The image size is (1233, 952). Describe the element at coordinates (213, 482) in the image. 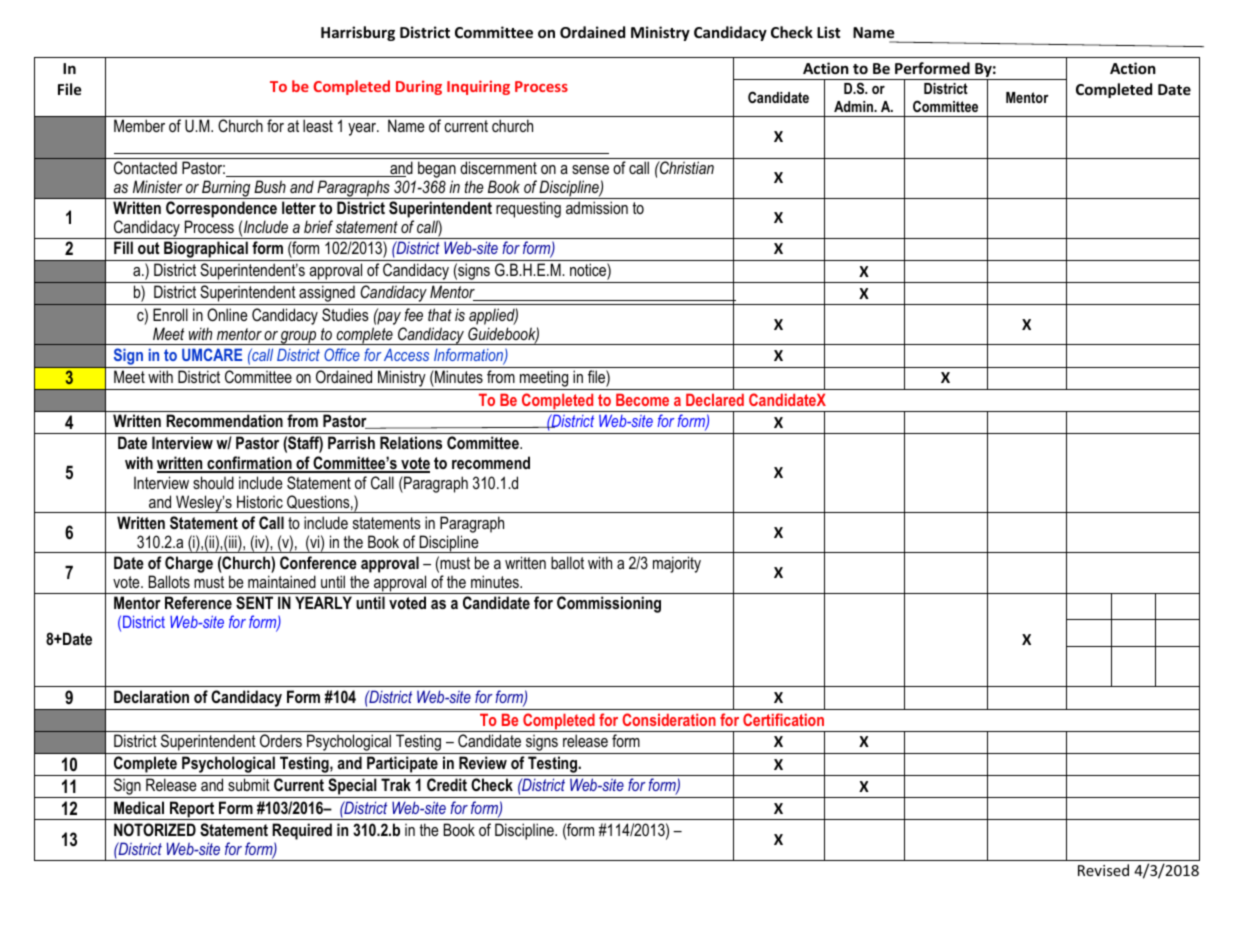

I see `should` at that location.
